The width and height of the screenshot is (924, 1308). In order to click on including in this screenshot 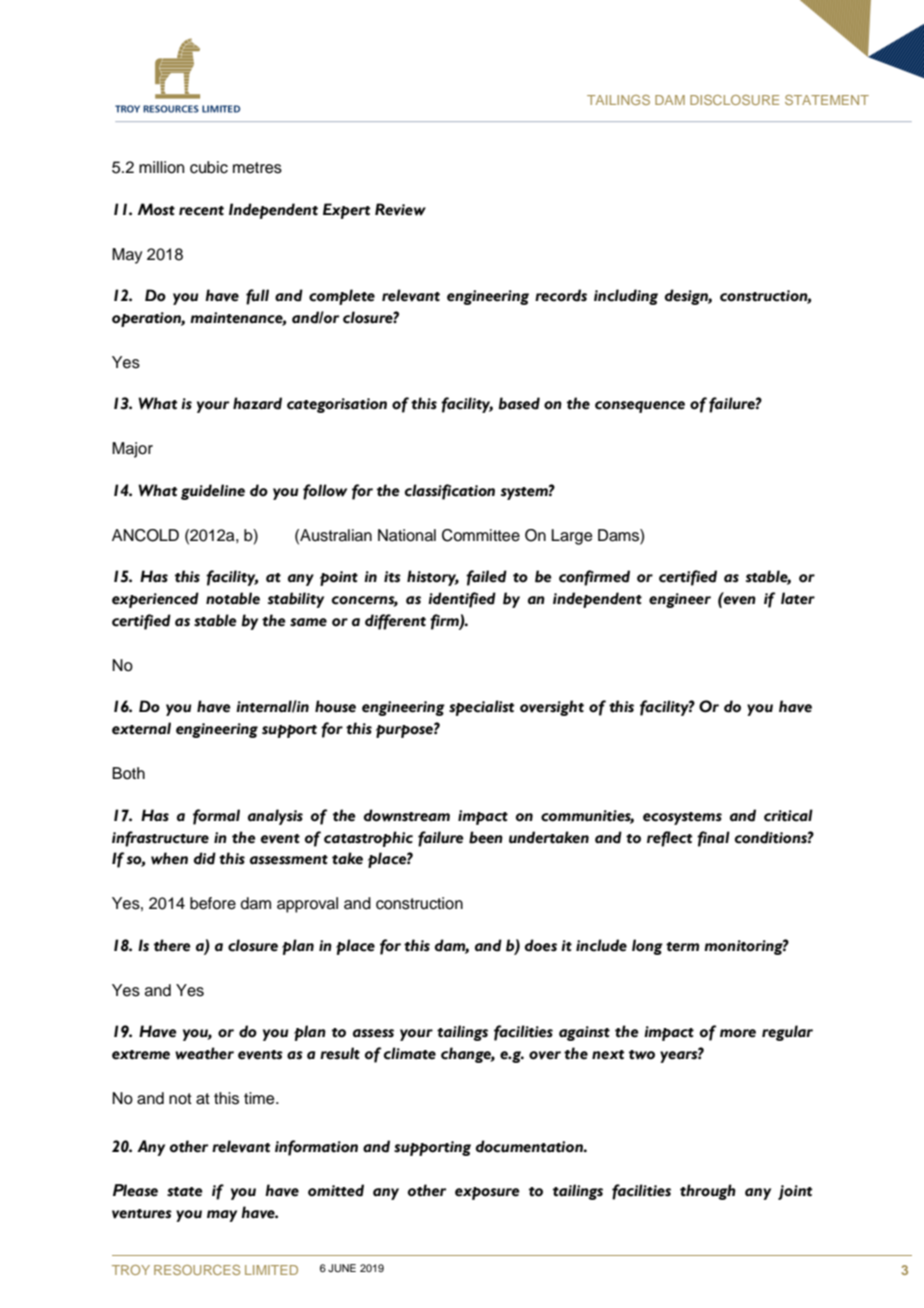, I will do `click(626, 297)`.
